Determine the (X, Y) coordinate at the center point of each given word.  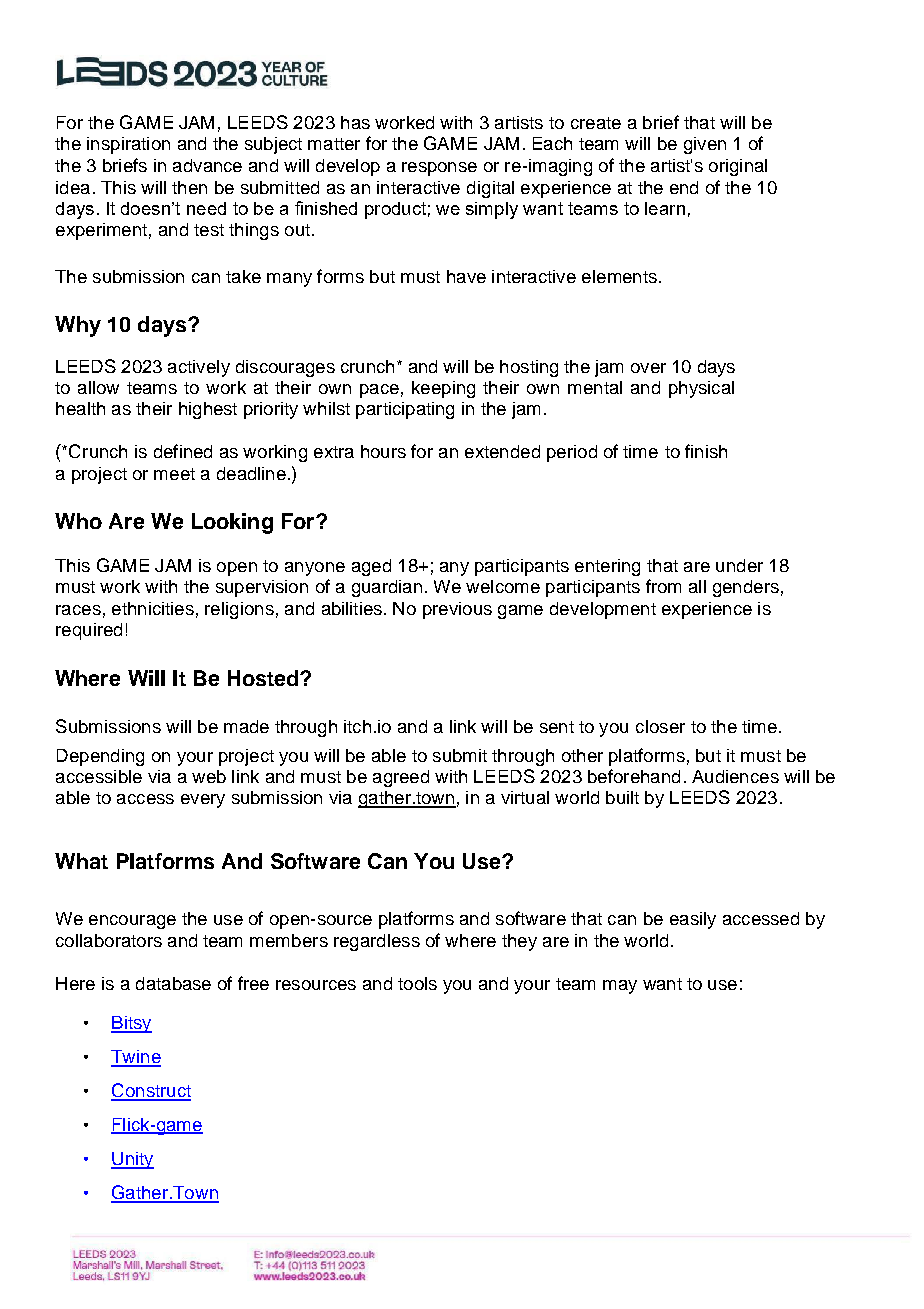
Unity (132, 1160)
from (663, 586)
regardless (377, 942)
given (705, 145)
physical (701, 389)
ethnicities (153, 608)
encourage (132, 922)
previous (457, 610)
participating (405, 410)
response (439, 169)
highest (208, 410)
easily (693, 920)
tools (417, 983)
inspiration (128, 145)
